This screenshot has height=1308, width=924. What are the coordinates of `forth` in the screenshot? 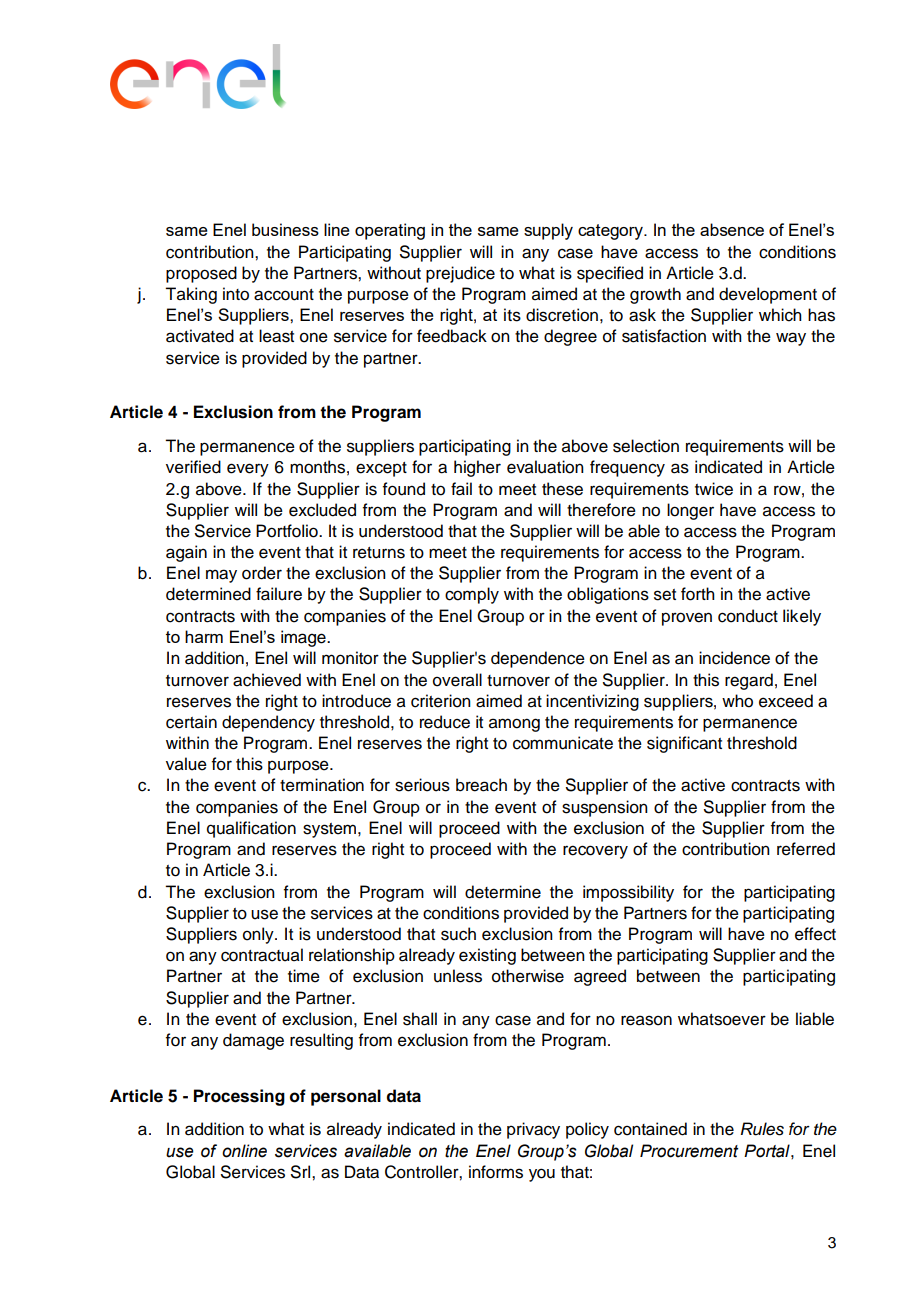 It's located at (698, 594).
